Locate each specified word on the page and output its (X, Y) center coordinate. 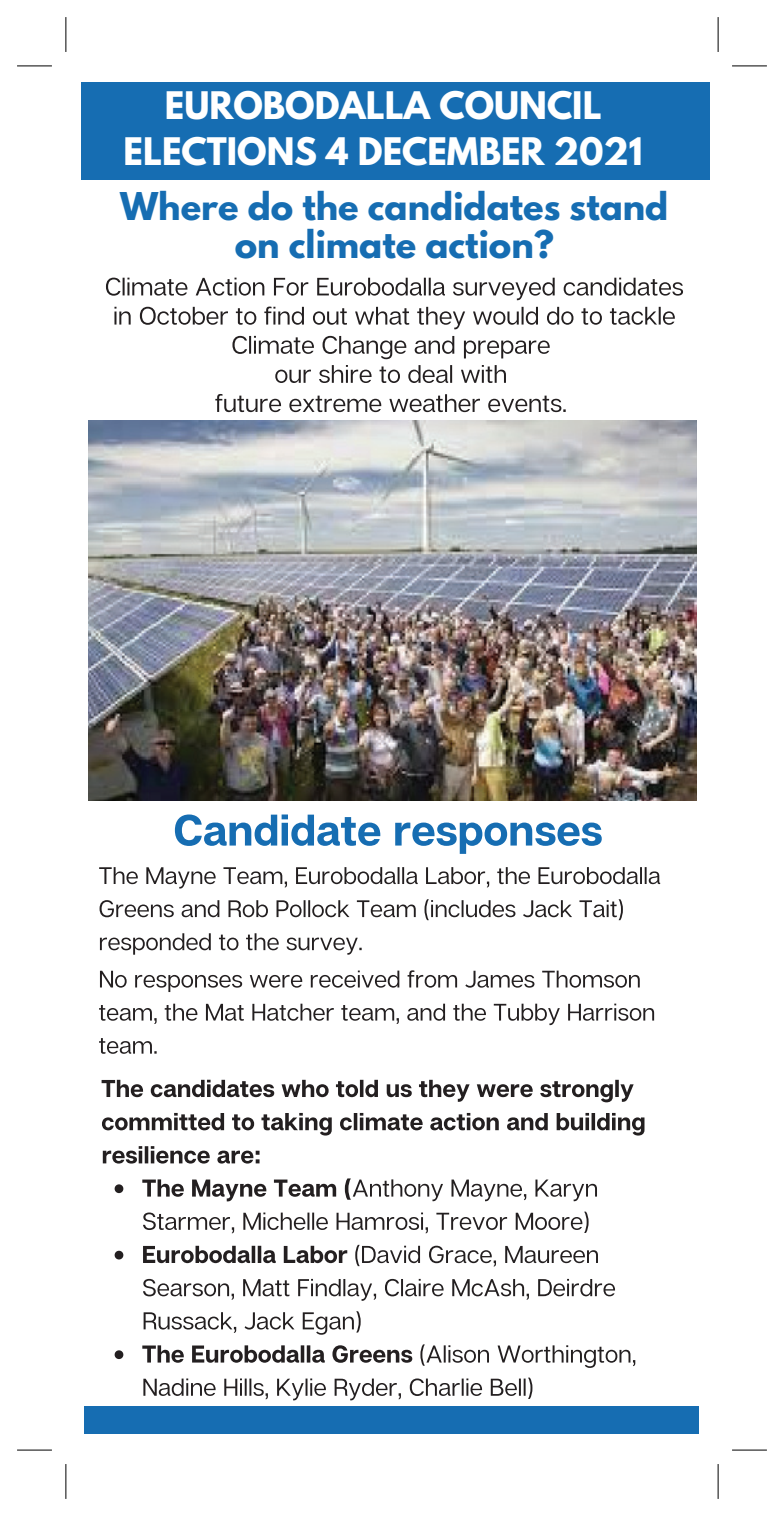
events (526, 403)
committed (163, 1122)
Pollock (312, 909)
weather (434, 403)
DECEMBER (452, 151)
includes (473, 909)
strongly (587, 1091)
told (357, 1088)
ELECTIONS (220, 151)
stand (618, 206)
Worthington (564, 1356)
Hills (245, 1387)
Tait (598, 909)
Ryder (366, 1389)
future (248, 403)
